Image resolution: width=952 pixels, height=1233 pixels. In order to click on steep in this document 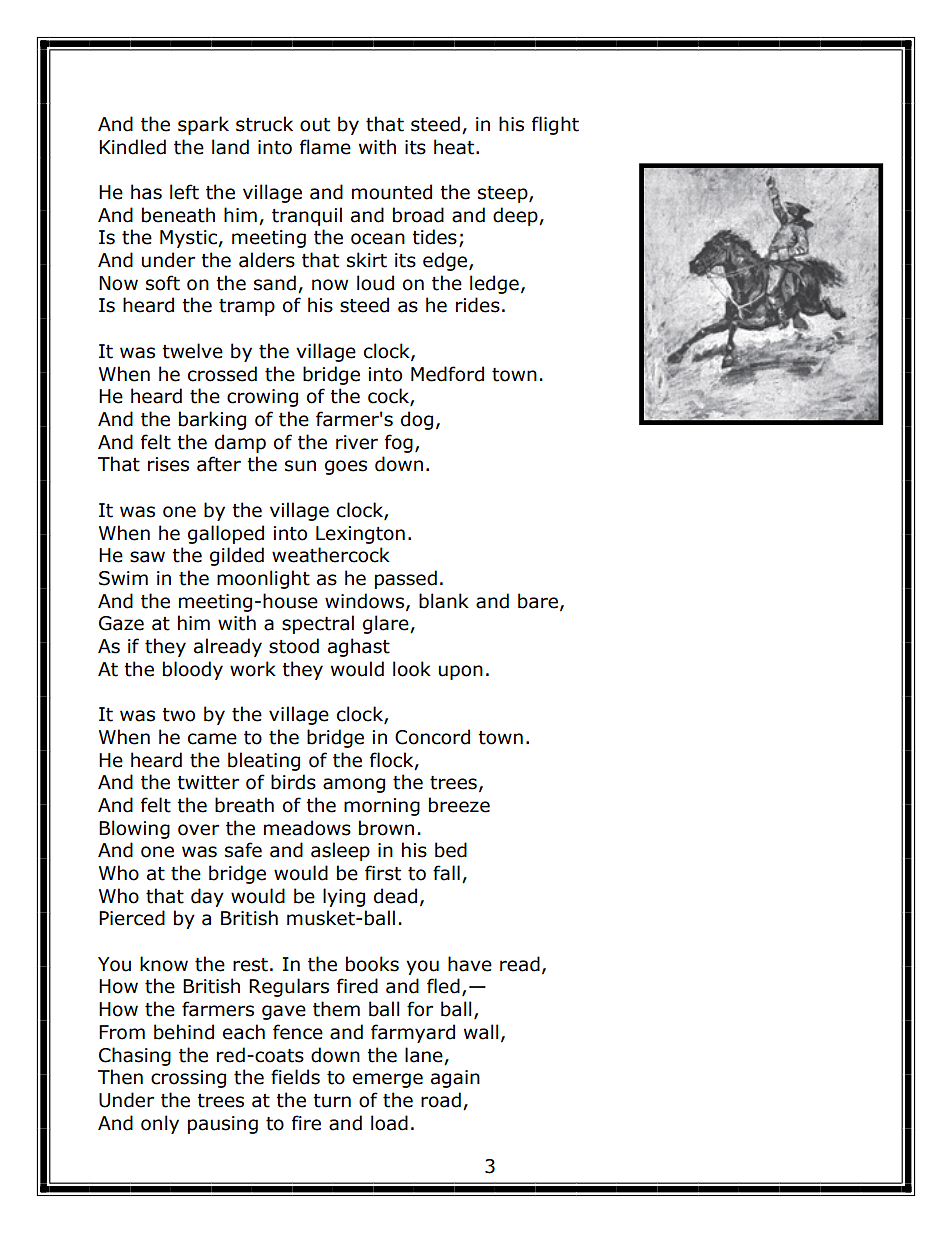, I will do `click(504, 194)`.
